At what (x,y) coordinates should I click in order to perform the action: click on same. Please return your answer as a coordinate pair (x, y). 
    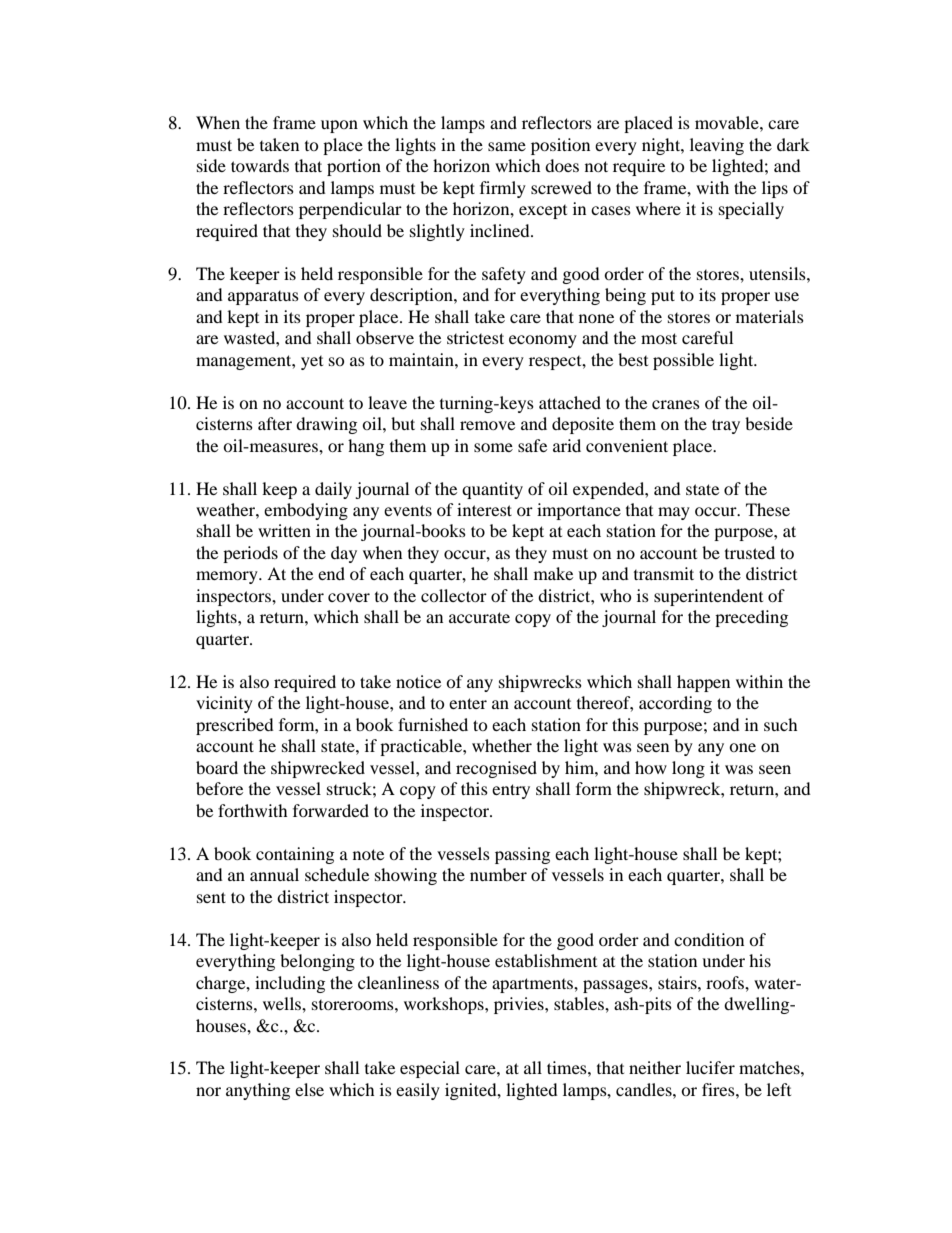
    Looking at the image, I should click on (507, 146).
